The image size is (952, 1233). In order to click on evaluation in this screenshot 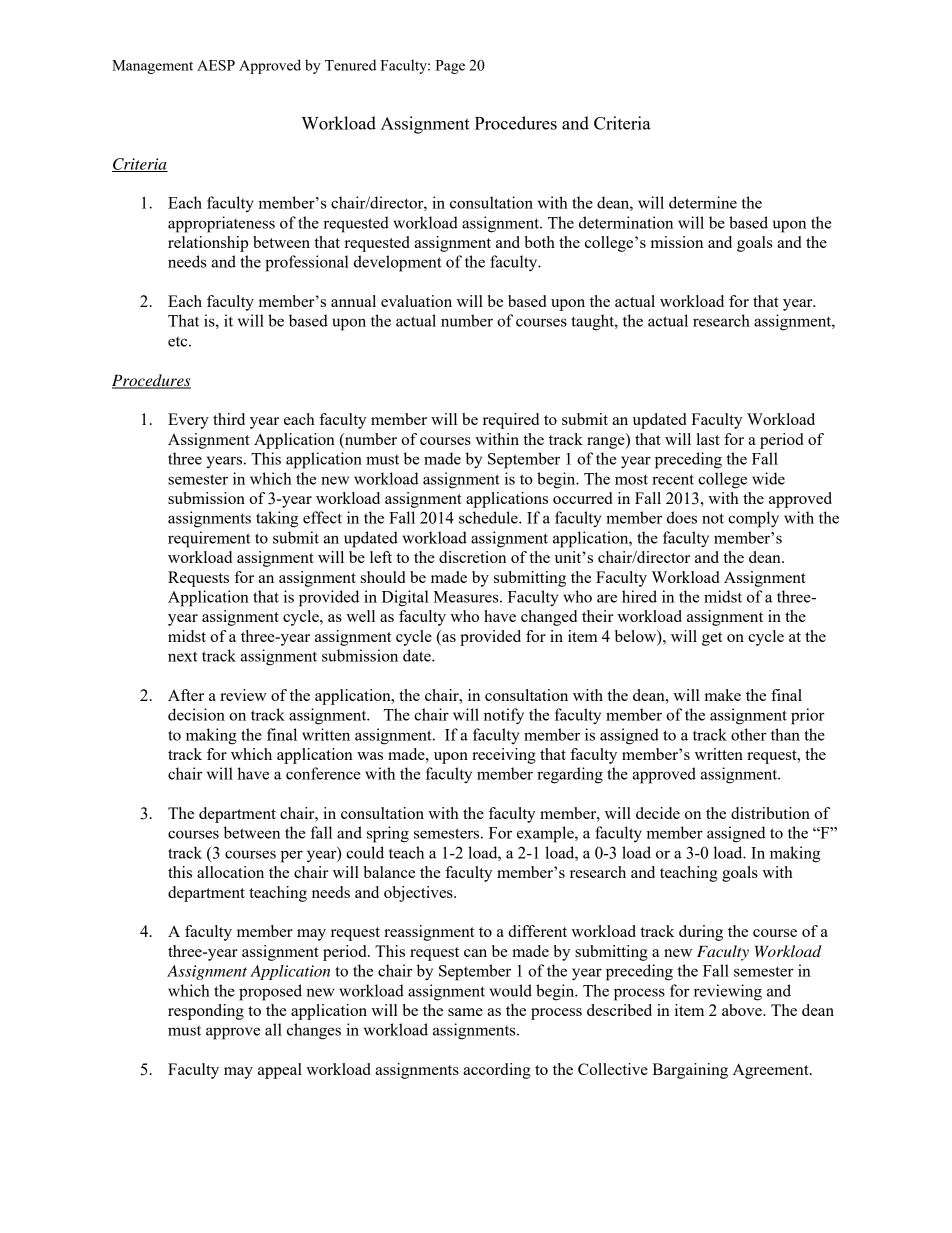, I will do `click(416, 301)`.
